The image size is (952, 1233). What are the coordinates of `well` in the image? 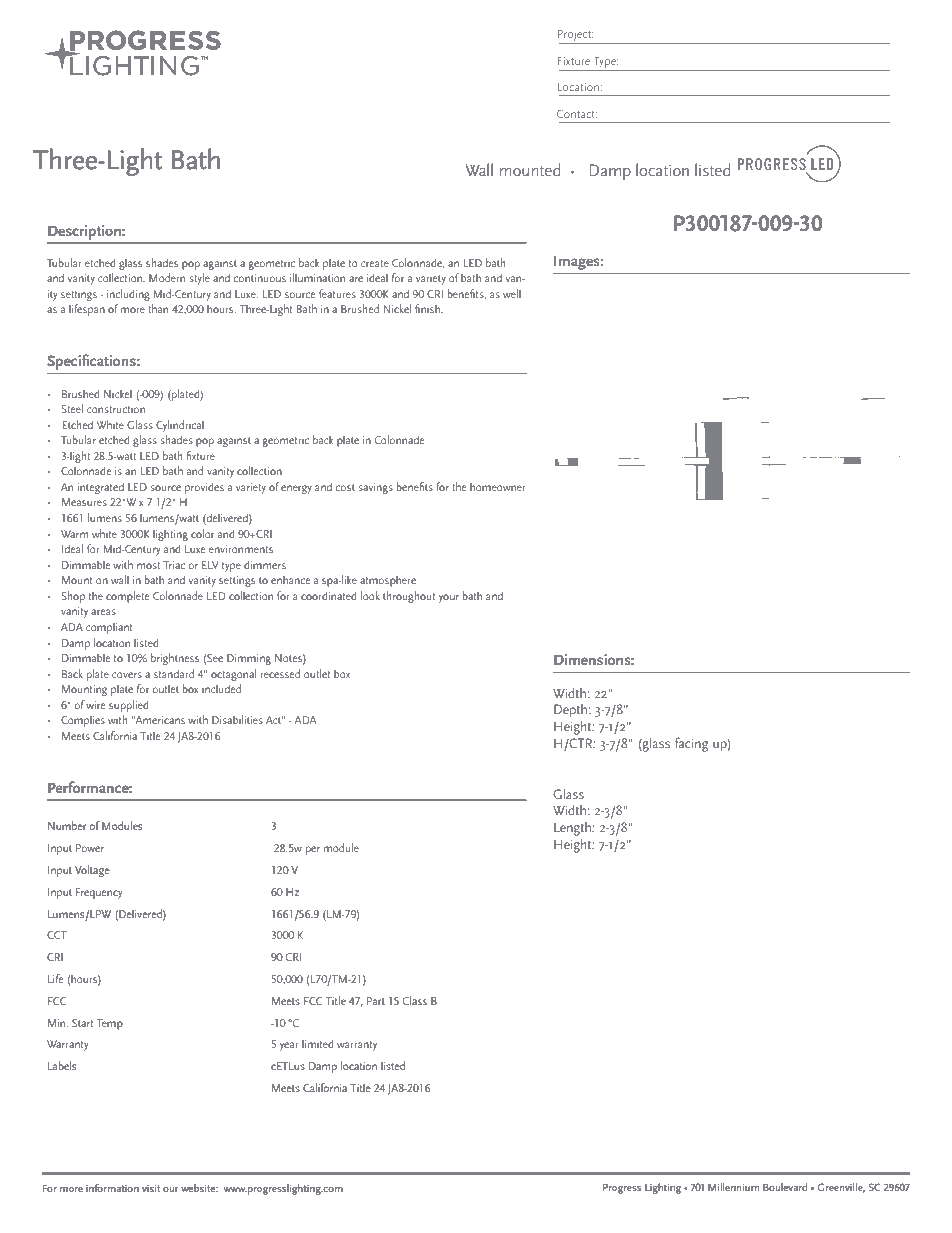 It's located at (512, 293).
